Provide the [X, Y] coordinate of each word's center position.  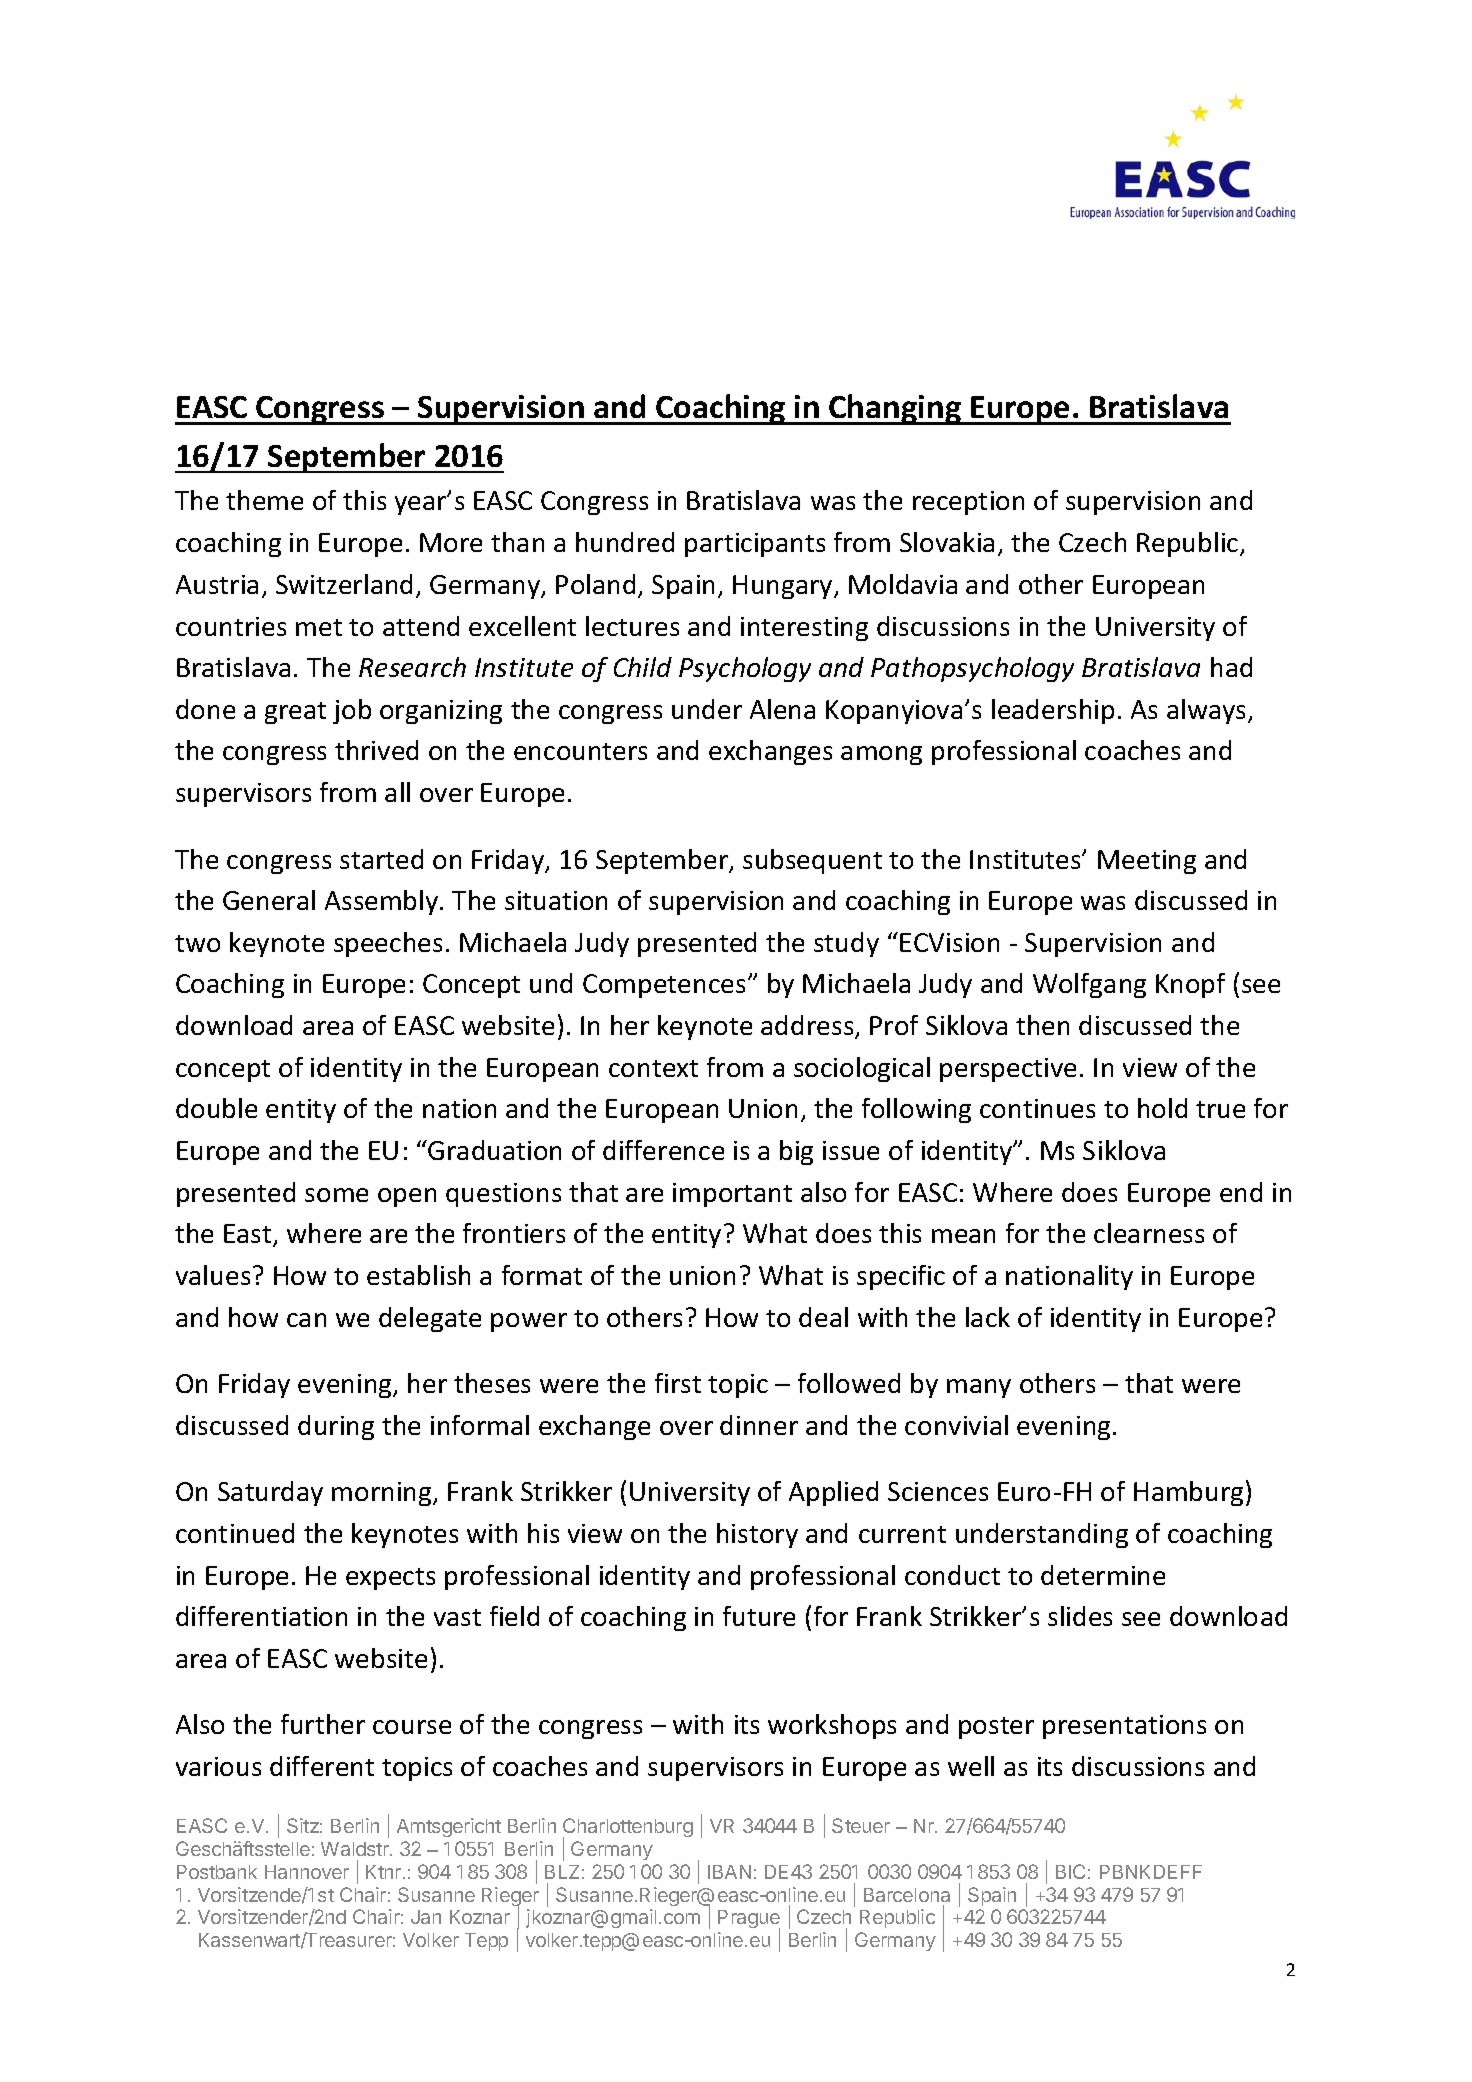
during [336, 1427]
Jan [426, 1917]
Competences [664, 986]
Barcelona [907, 1895]
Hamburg [1188, 1493]
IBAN [729, 1872]
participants [755, 545]
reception [968, 503]
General [269, 900]
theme [264, 500]
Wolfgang [1089, 985]
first [678, 1383]
